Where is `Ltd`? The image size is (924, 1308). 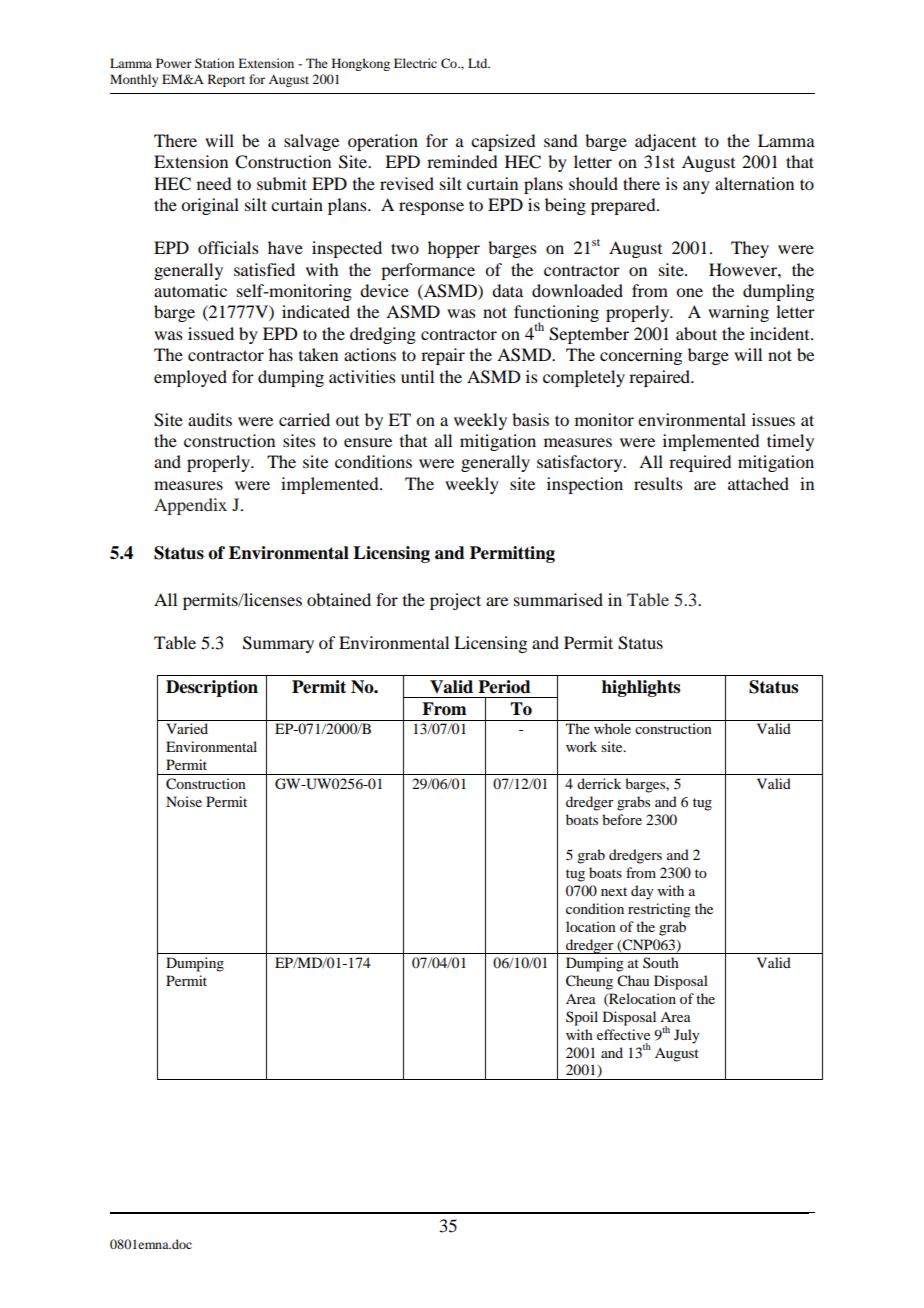
Ltd is located at coordinates (479, 63).
